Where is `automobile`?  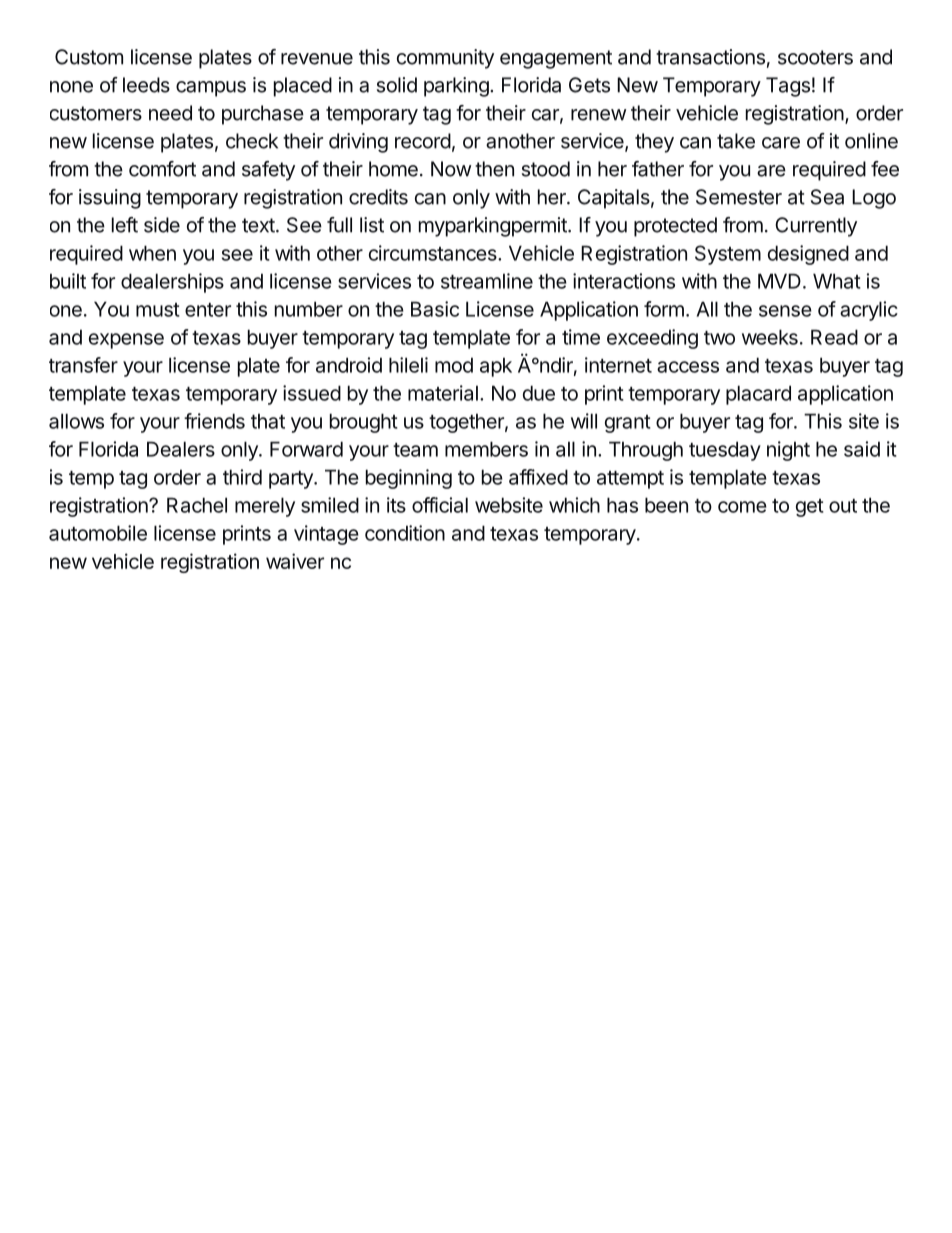 automobile is located at coordinates (98, 533).
